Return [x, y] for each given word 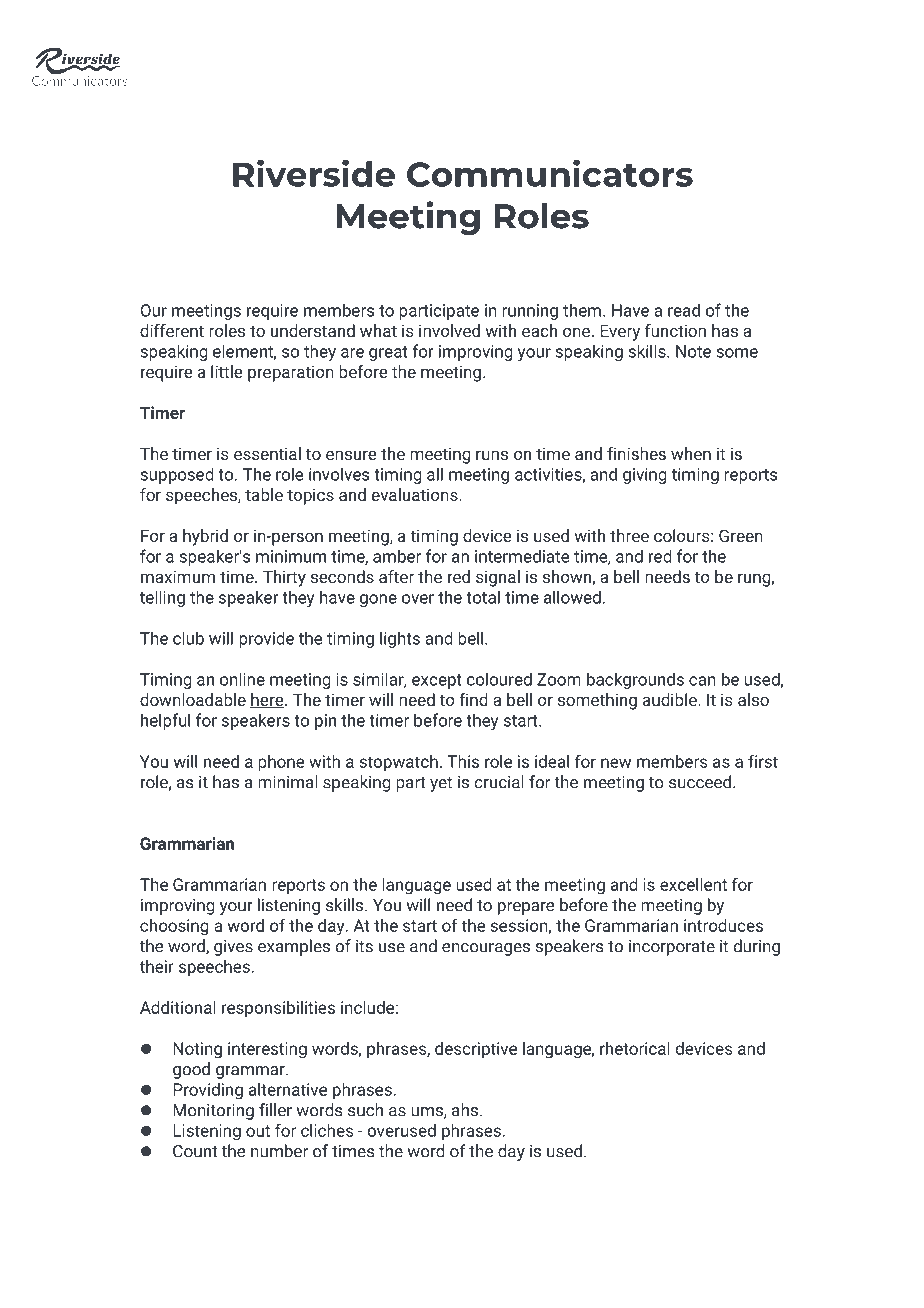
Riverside [314, 173]
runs [492, 455]
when [691, 453]
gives [233, 948]
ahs [465, 1110]
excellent [693, 884]
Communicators [550, 173]
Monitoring [213, 1112]
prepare [526, 908]
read [684, 310]
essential [267, 453]
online [242, 679]
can [702, 681]
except [437, 681]
